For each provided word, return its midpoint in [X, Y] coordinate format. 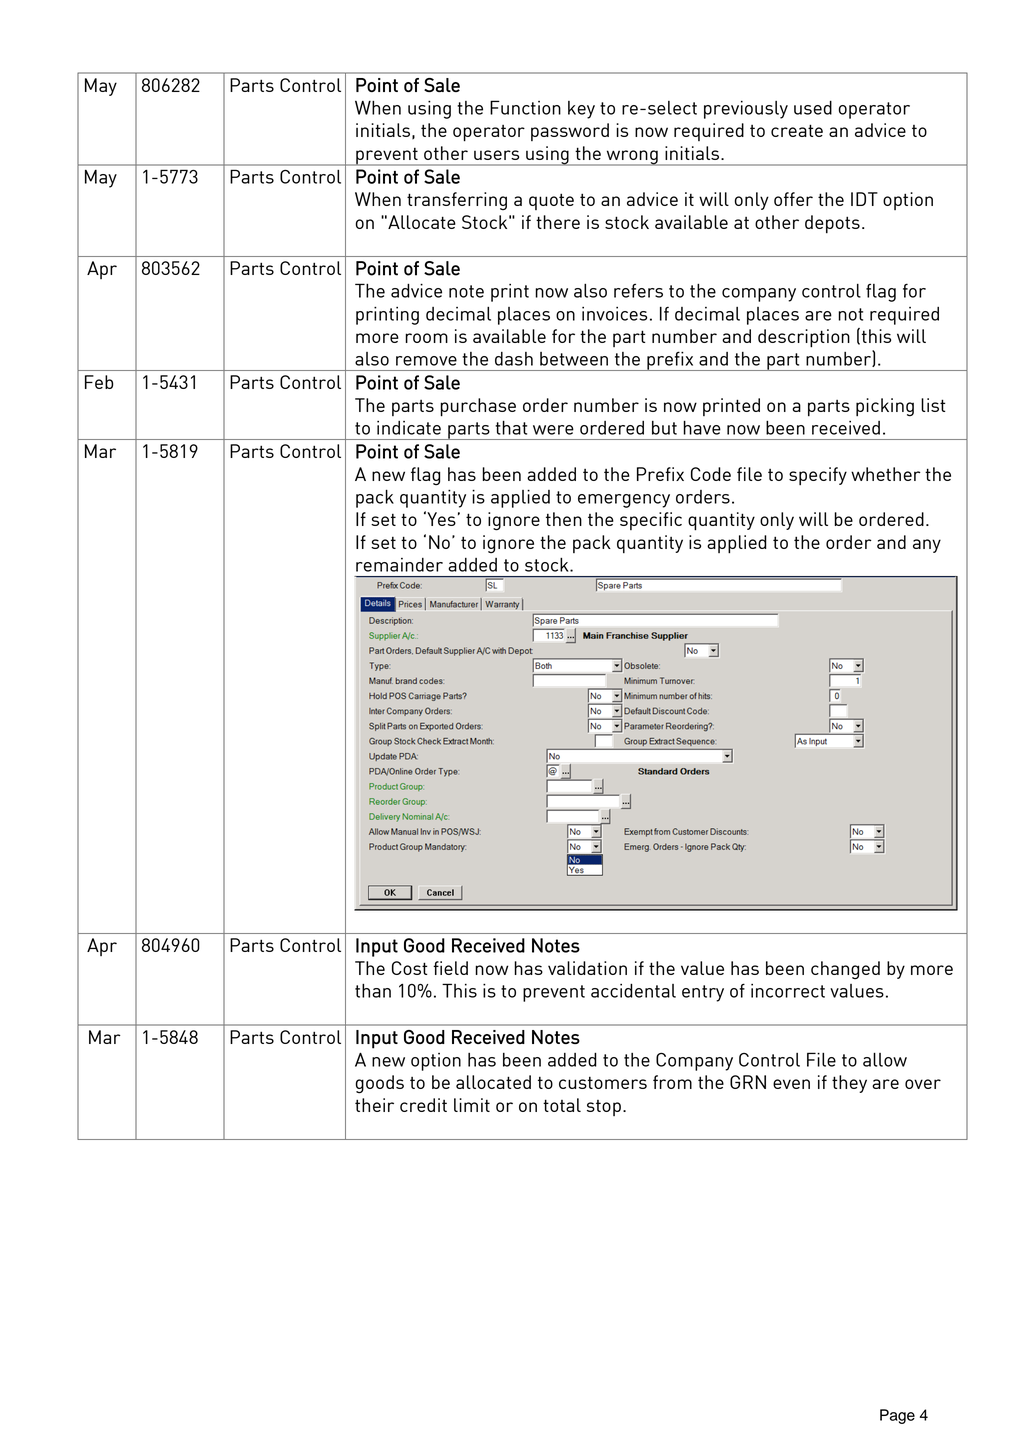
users [496, 155]
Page [897, 1416]
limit [472, 1105]
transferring [457, 201]
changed [845, 970]
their [374, 1105]
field [450, 968]
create [797, 130]
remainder [399, 565]
